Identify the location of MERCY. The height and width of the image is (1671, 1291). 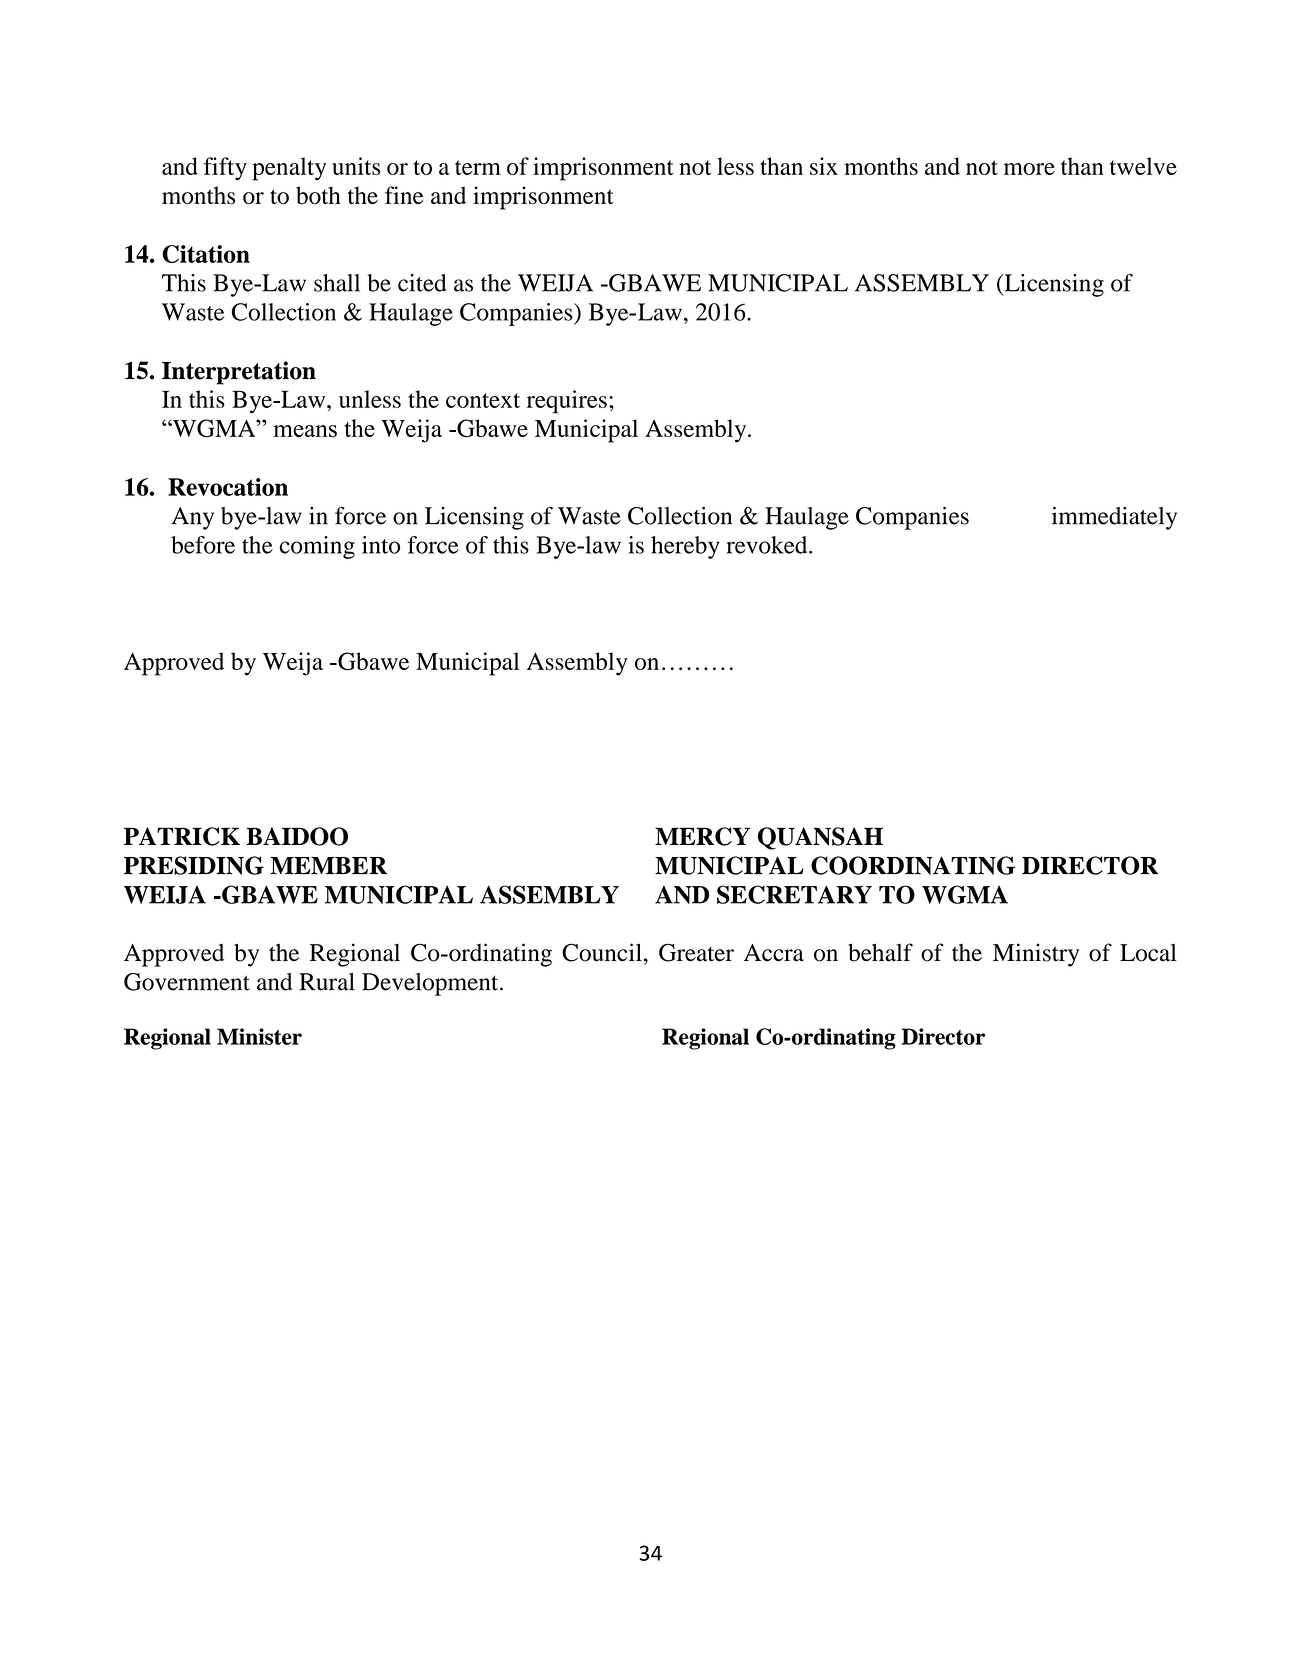
(702, 836).
